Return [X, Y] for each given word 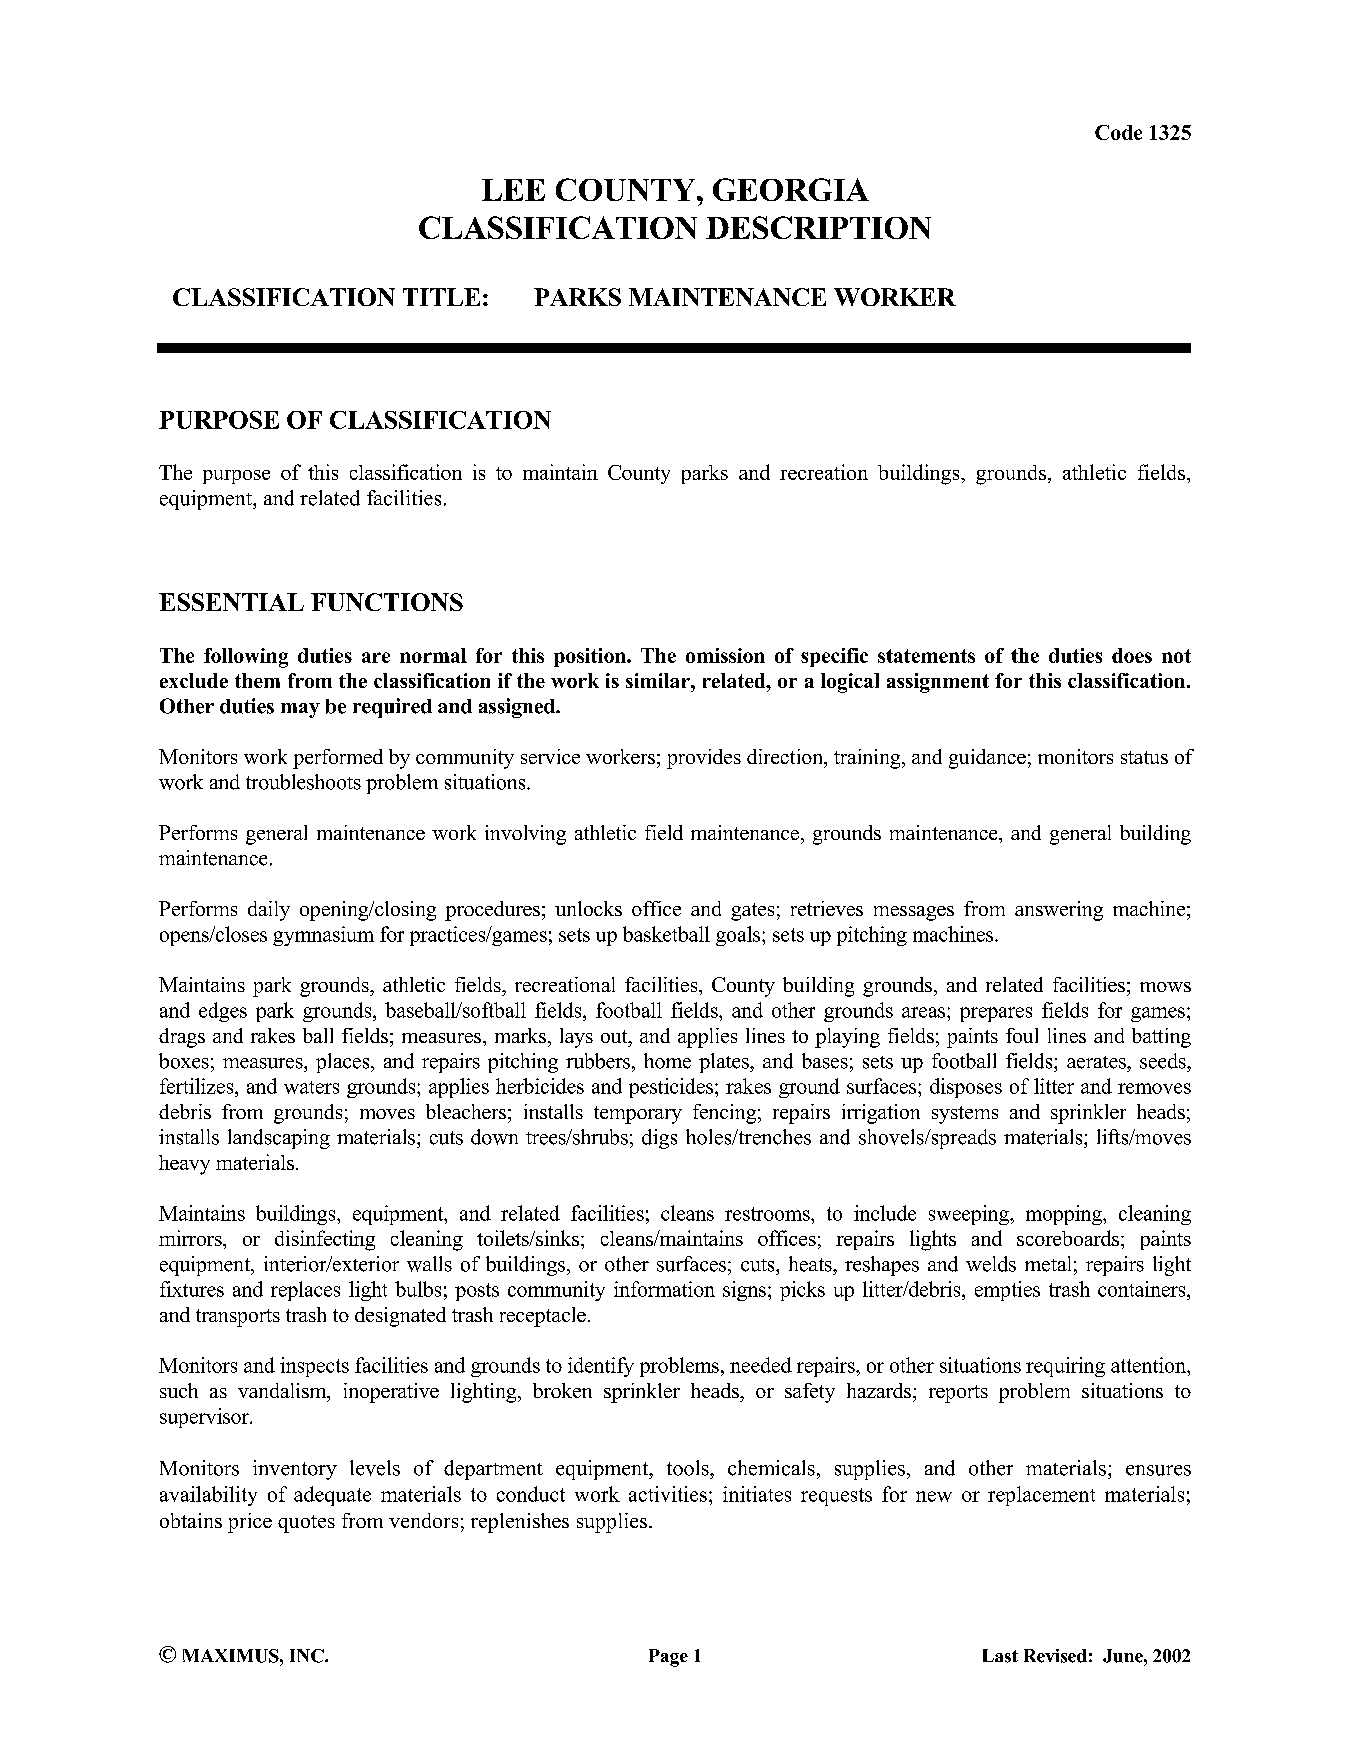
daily [269, 911]
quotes [306, 1524]
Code [1118, 132]
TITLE [441, 297]
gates [752, 912]
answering [1059, 911]
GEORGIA [791, 189]
